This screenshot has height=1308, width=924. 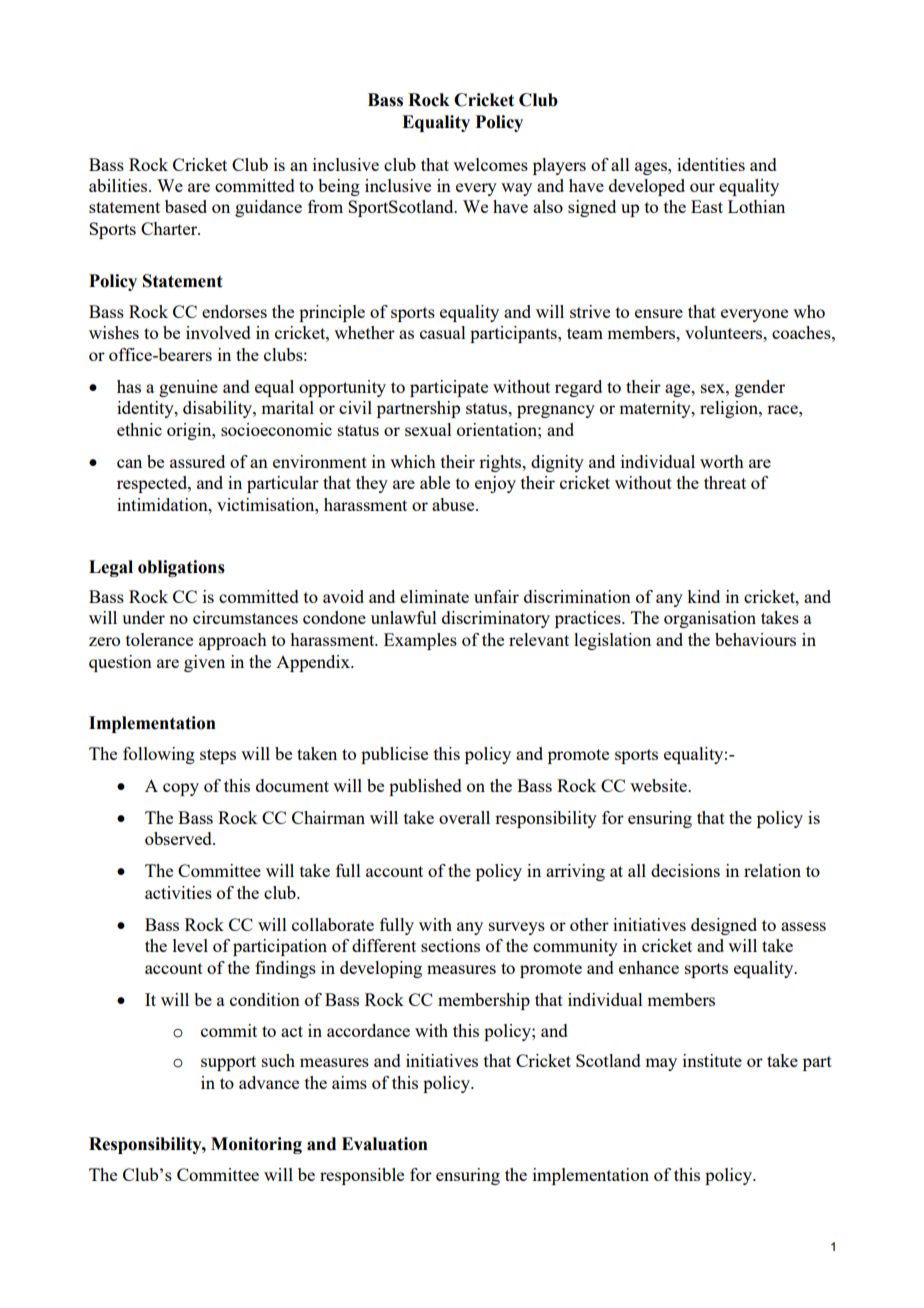 I want to click on decisions, so click(x=685, y=870).
